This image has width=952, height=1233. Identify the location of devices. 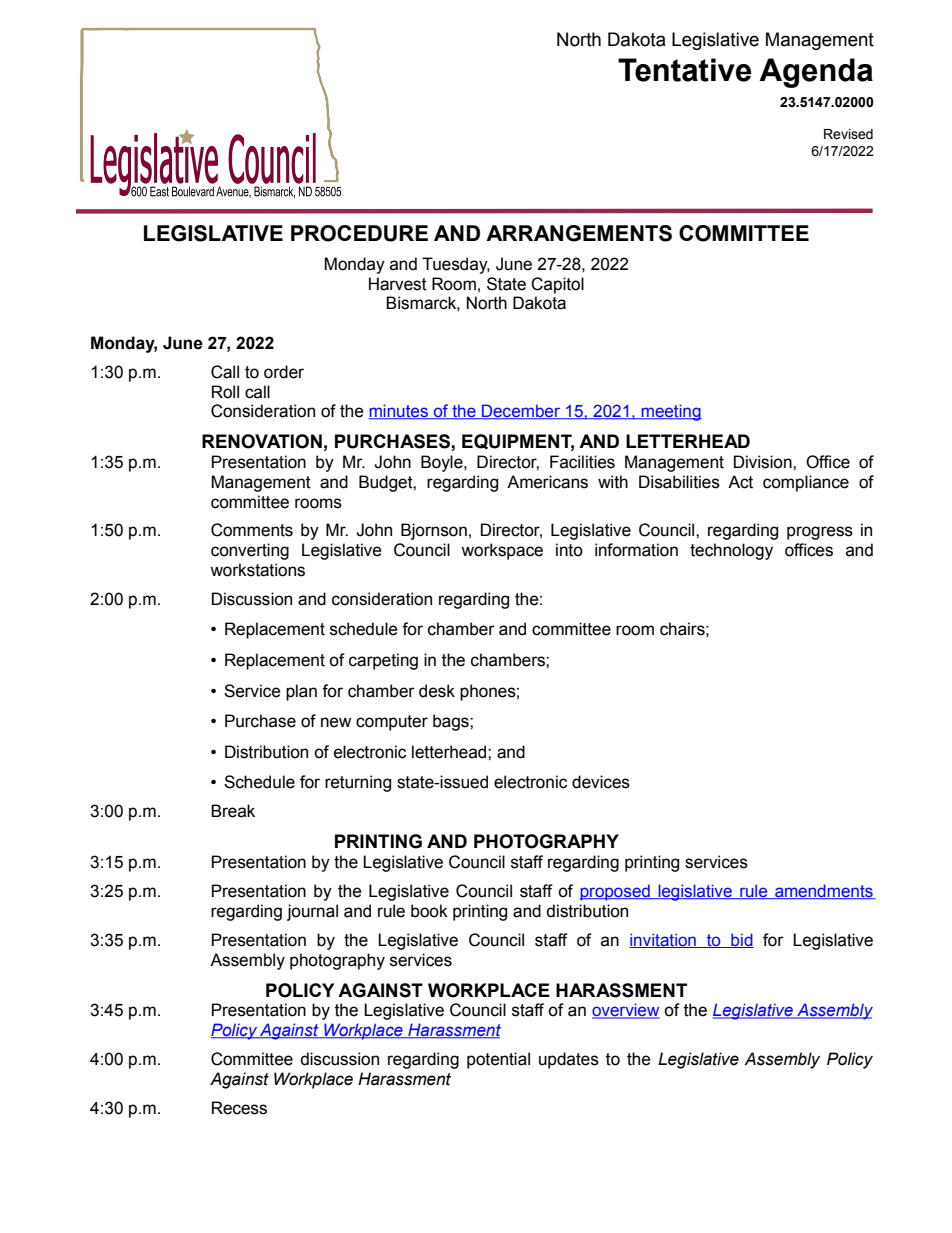
(601, 782).
